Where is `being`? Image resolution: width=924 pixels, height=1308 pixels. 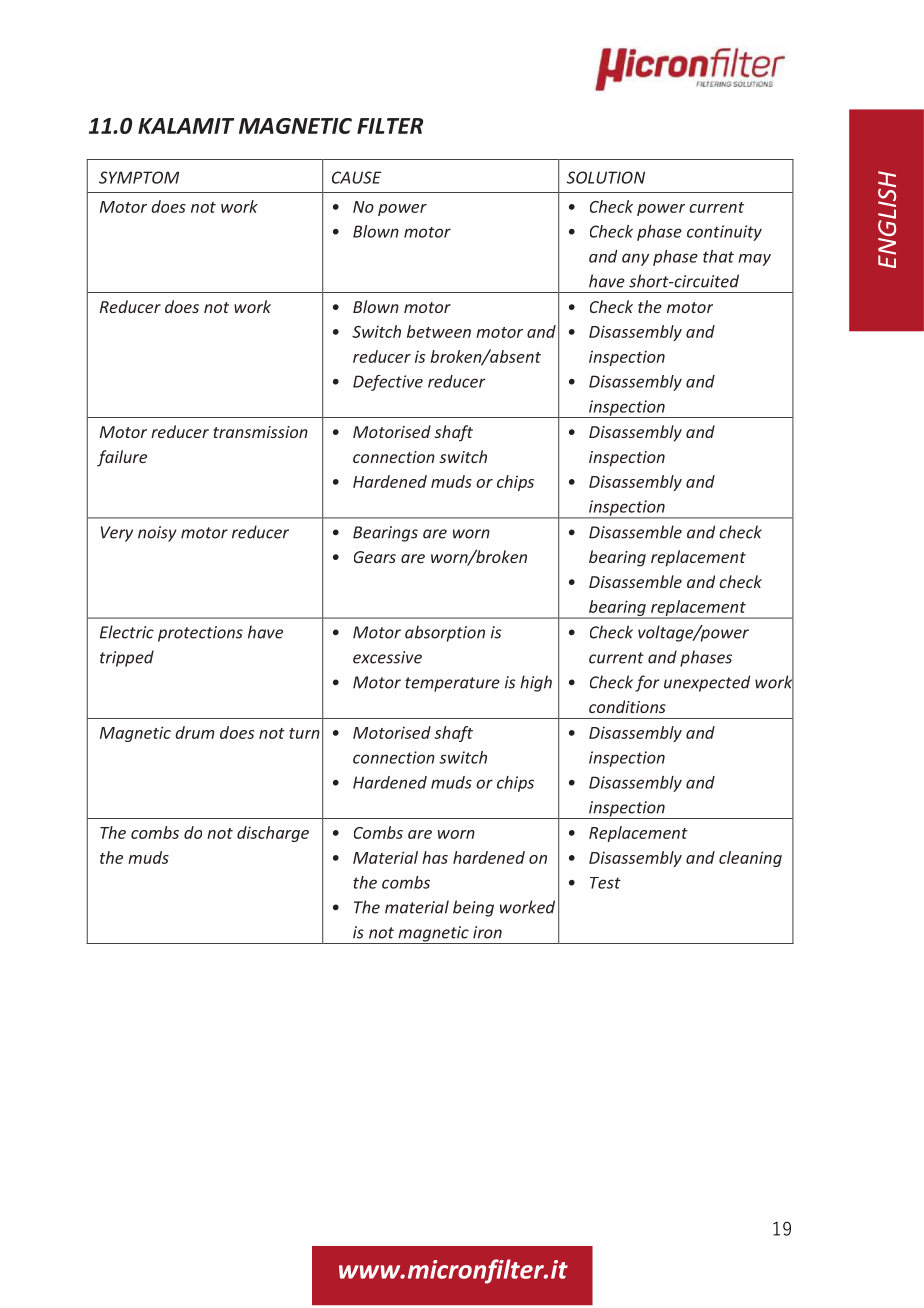 being is located at coordinates (473, 908).
